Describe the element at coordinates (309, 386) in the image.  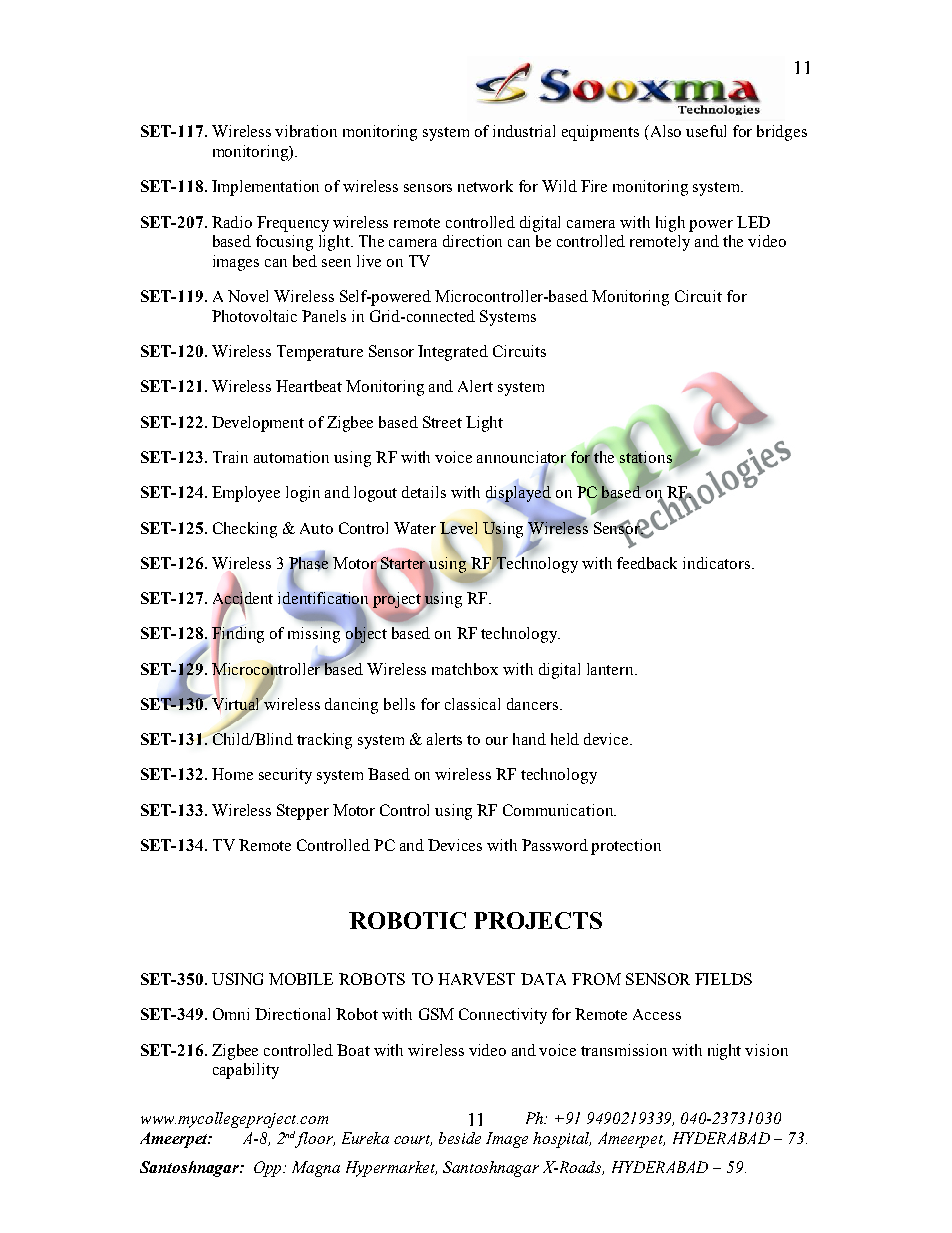
I see `Heartbeat` at that location.
